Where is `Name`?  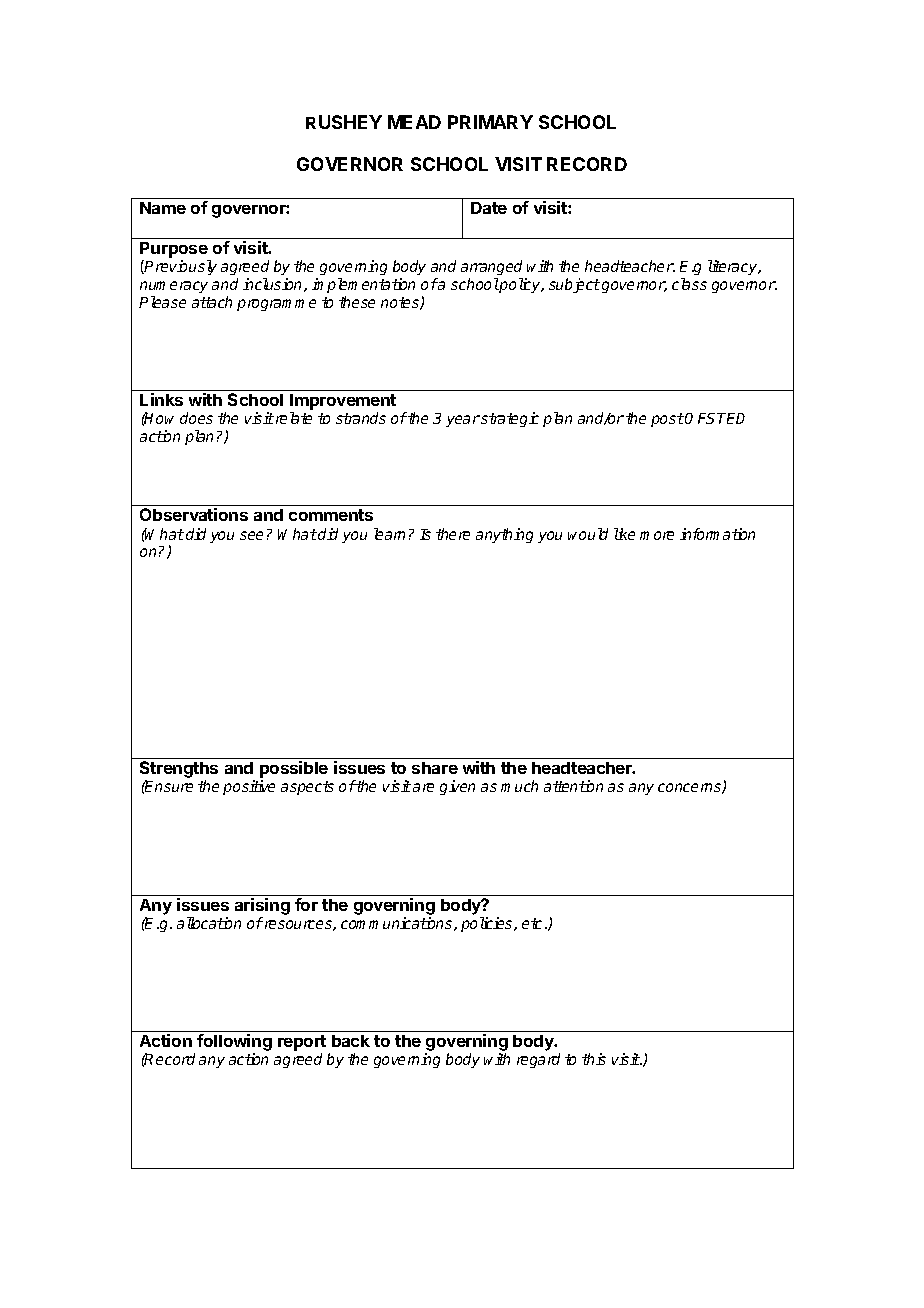
Name is located at coordinates (163, 208).
